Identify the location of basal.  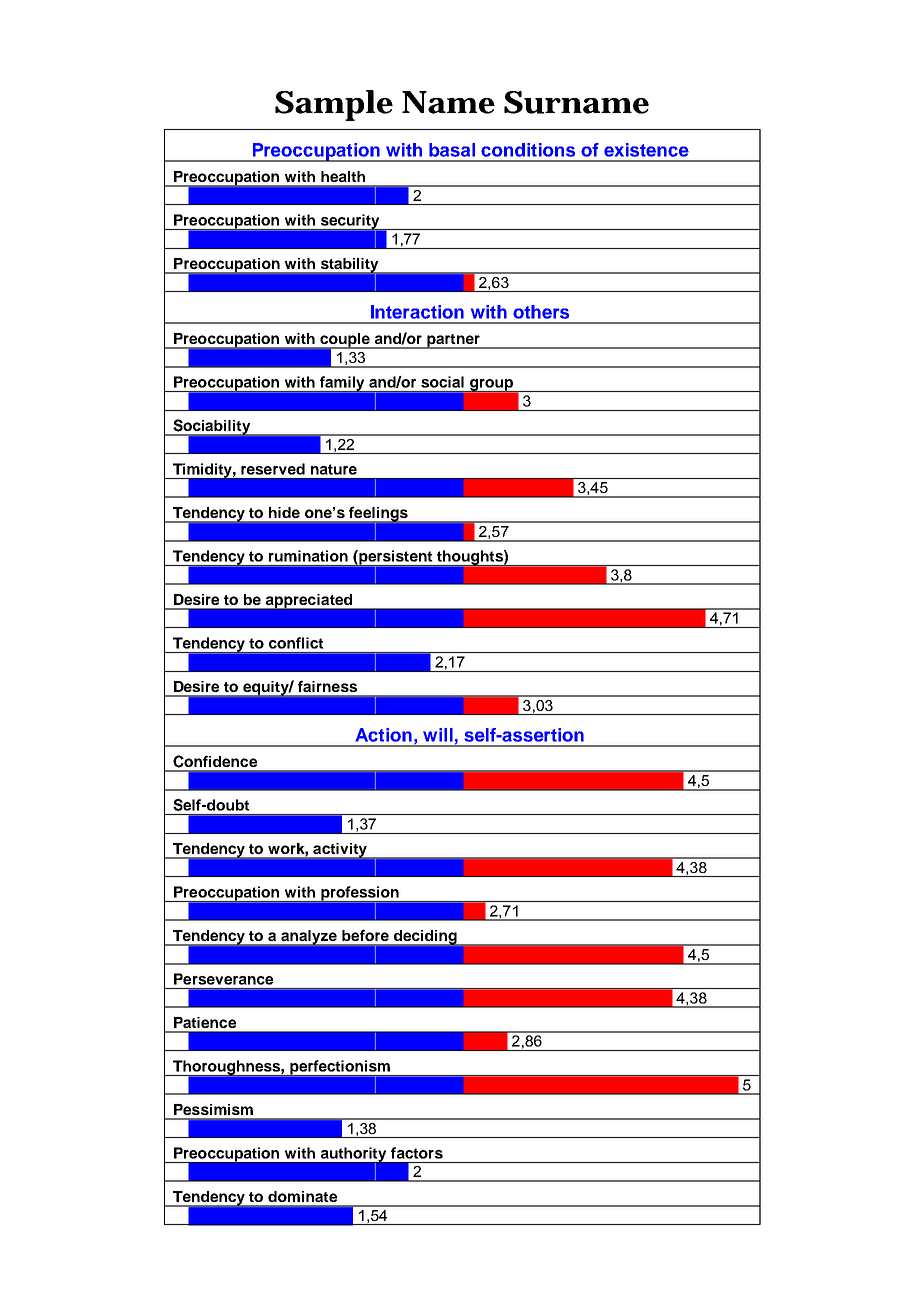
(452, 150).
